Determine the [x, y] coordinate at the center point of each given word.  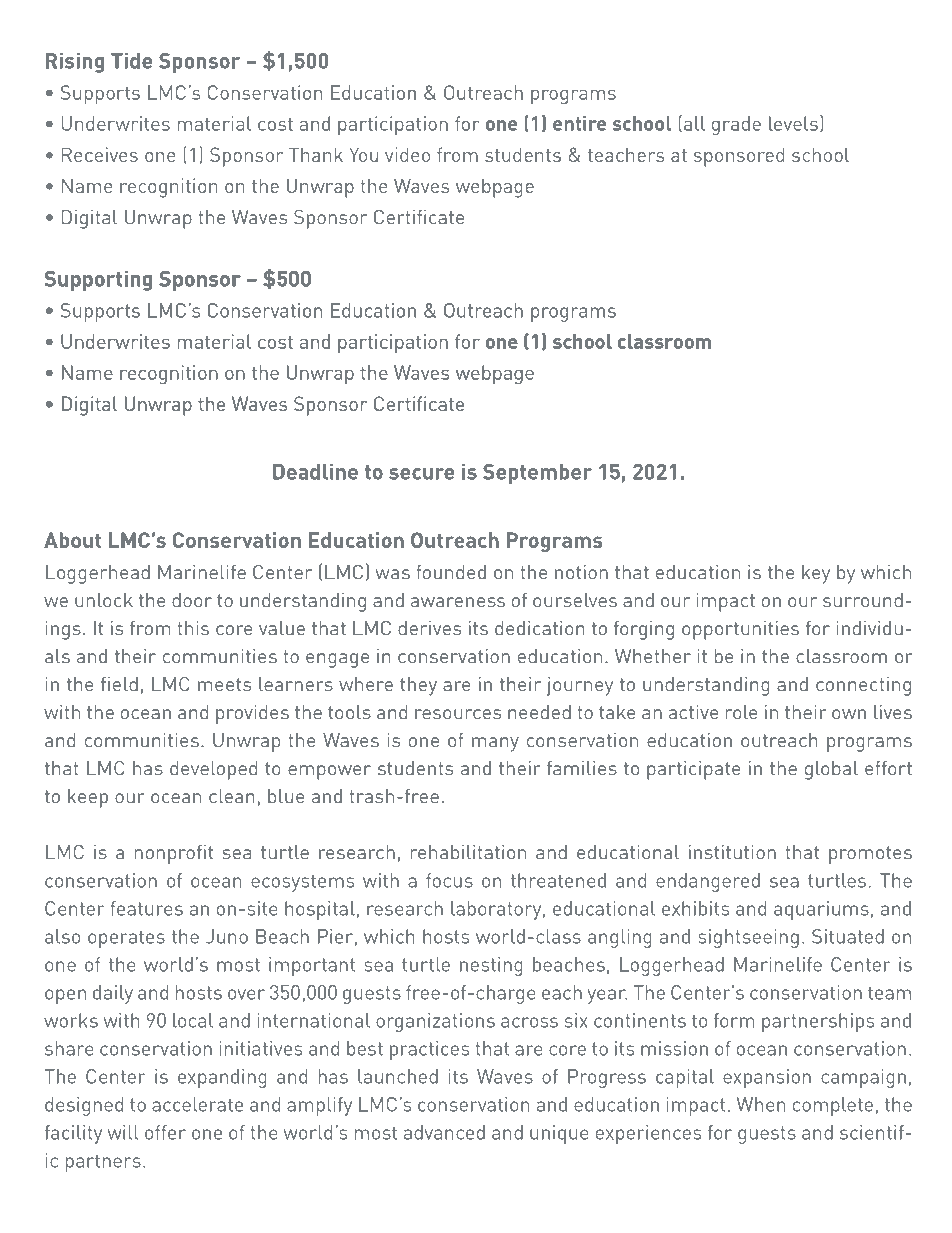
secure [422, 474]
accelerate [197, 1104]
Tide [132, 61]
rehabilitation [468, 852]
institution [732, 852]
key [816, 574]
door [192, 600]
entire [580, 123]
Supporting [98, 281]
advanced [444, 1132]
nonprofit [174, 854]
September [537, 474]
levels [793, 123]
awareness [458, 602]
